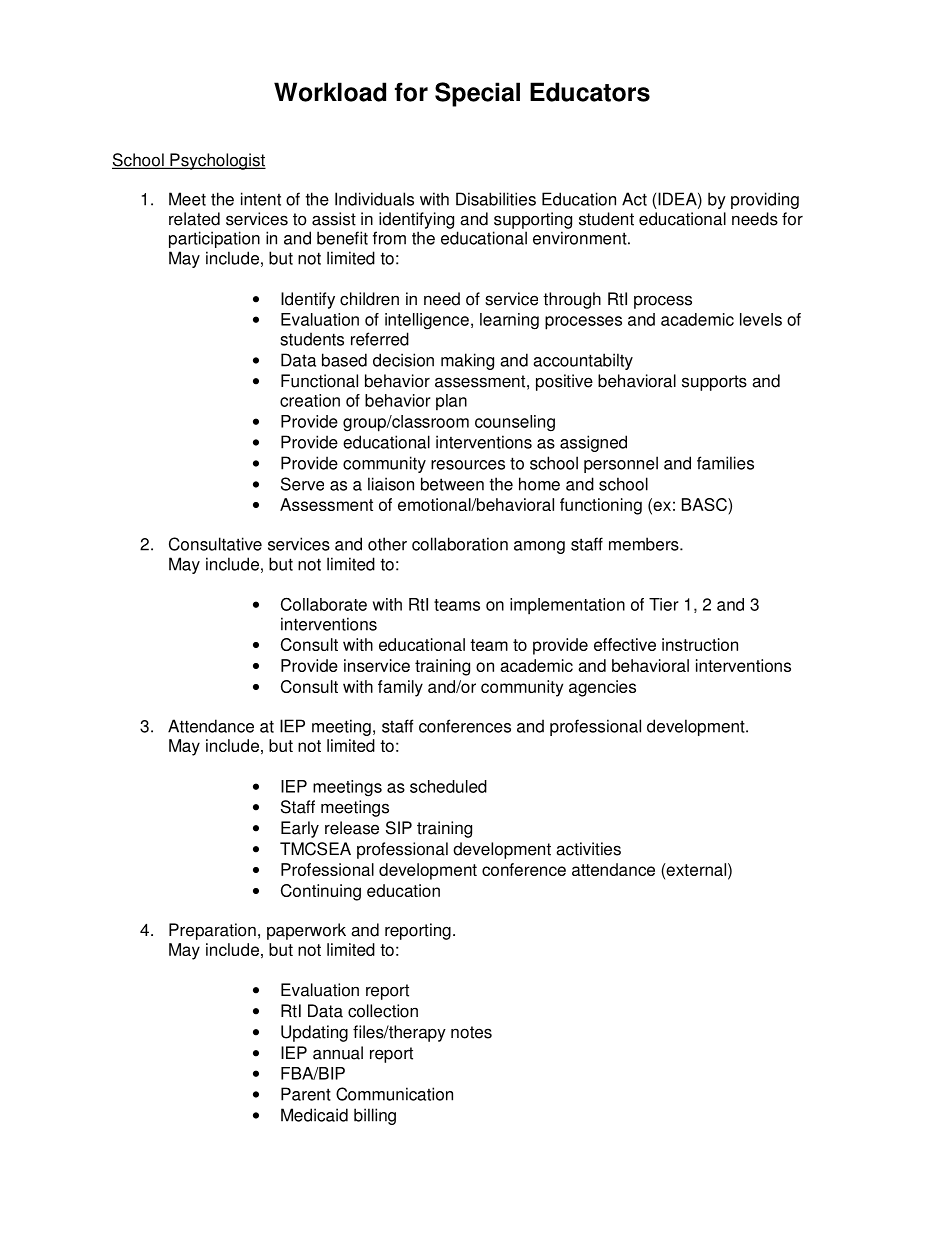 The image size is (952, 1233). What do you see at coordinates (467, 361) in the image?
I see `making` at bounding box center [467, 361].
